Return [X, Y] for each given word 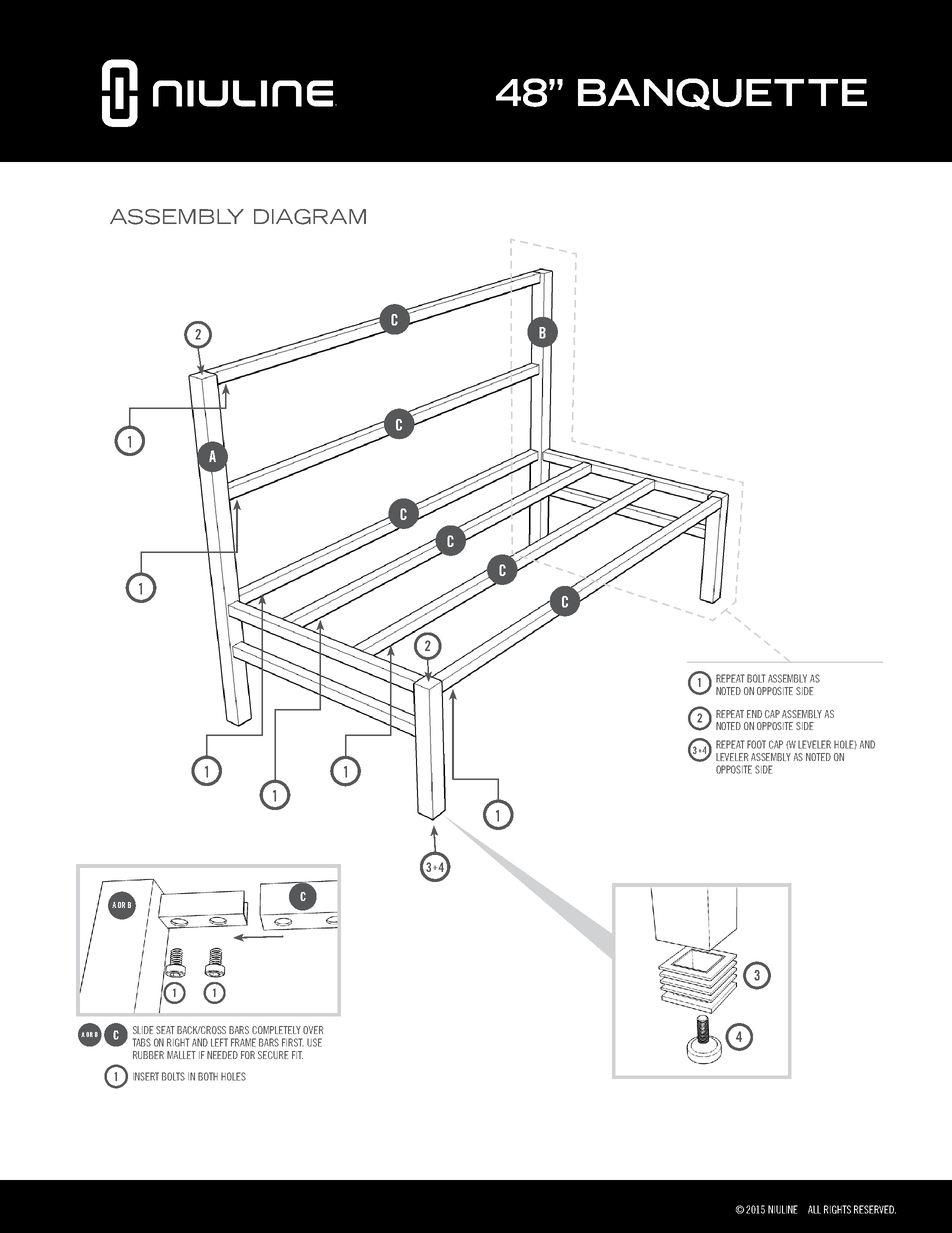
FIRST [293, 1042]
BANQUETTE [722, 94]
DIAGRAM [310, 217]
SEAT [165, 1030]
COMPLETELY [276, 1030]
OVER [313, 1030]
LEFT [219, 1042]
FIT [297, 1055]
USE [314, 1042]
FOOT [756, 744]
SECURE [273, 1055]
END [754, 714]
